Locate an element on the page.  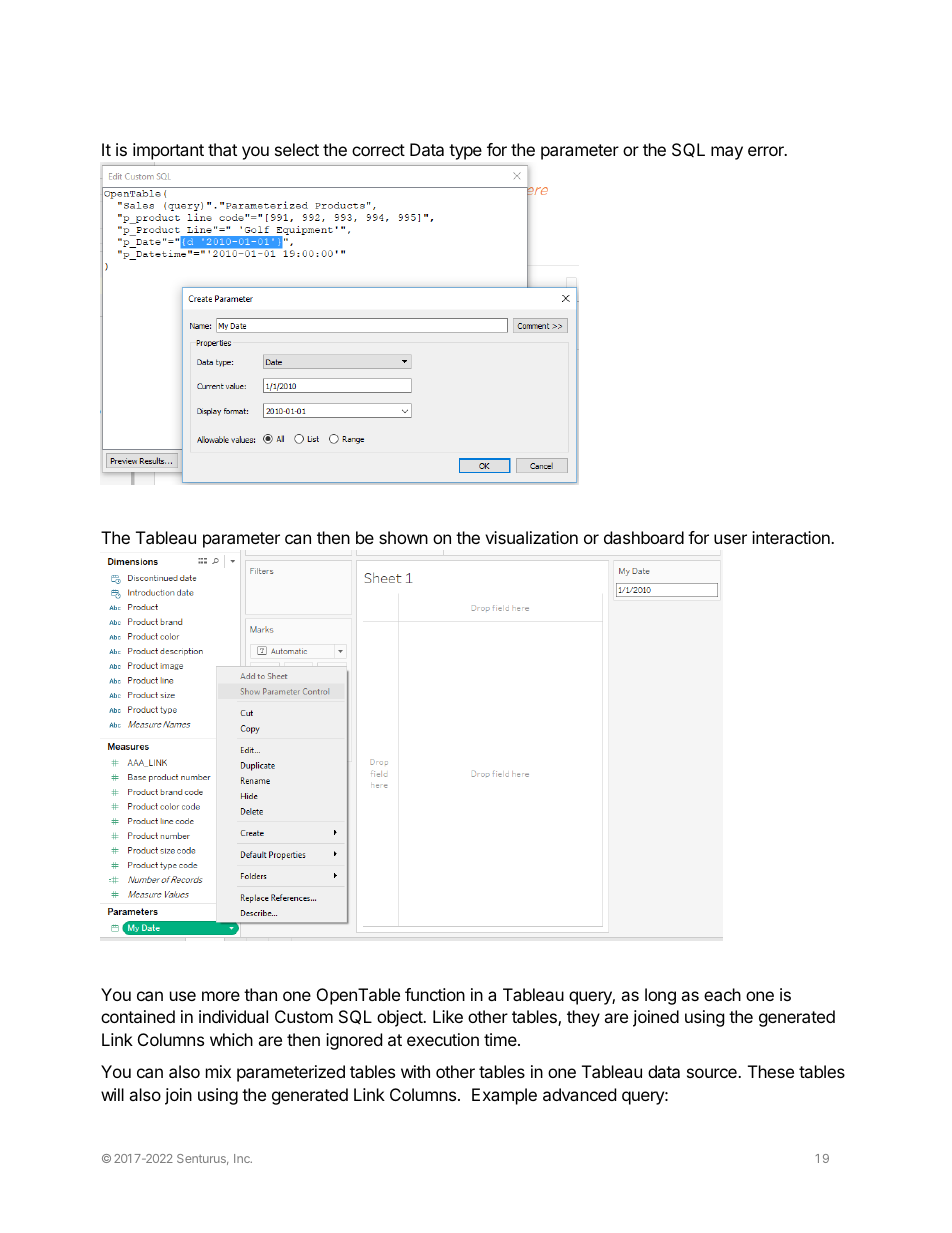
more is located at coordinates (221, 996).
